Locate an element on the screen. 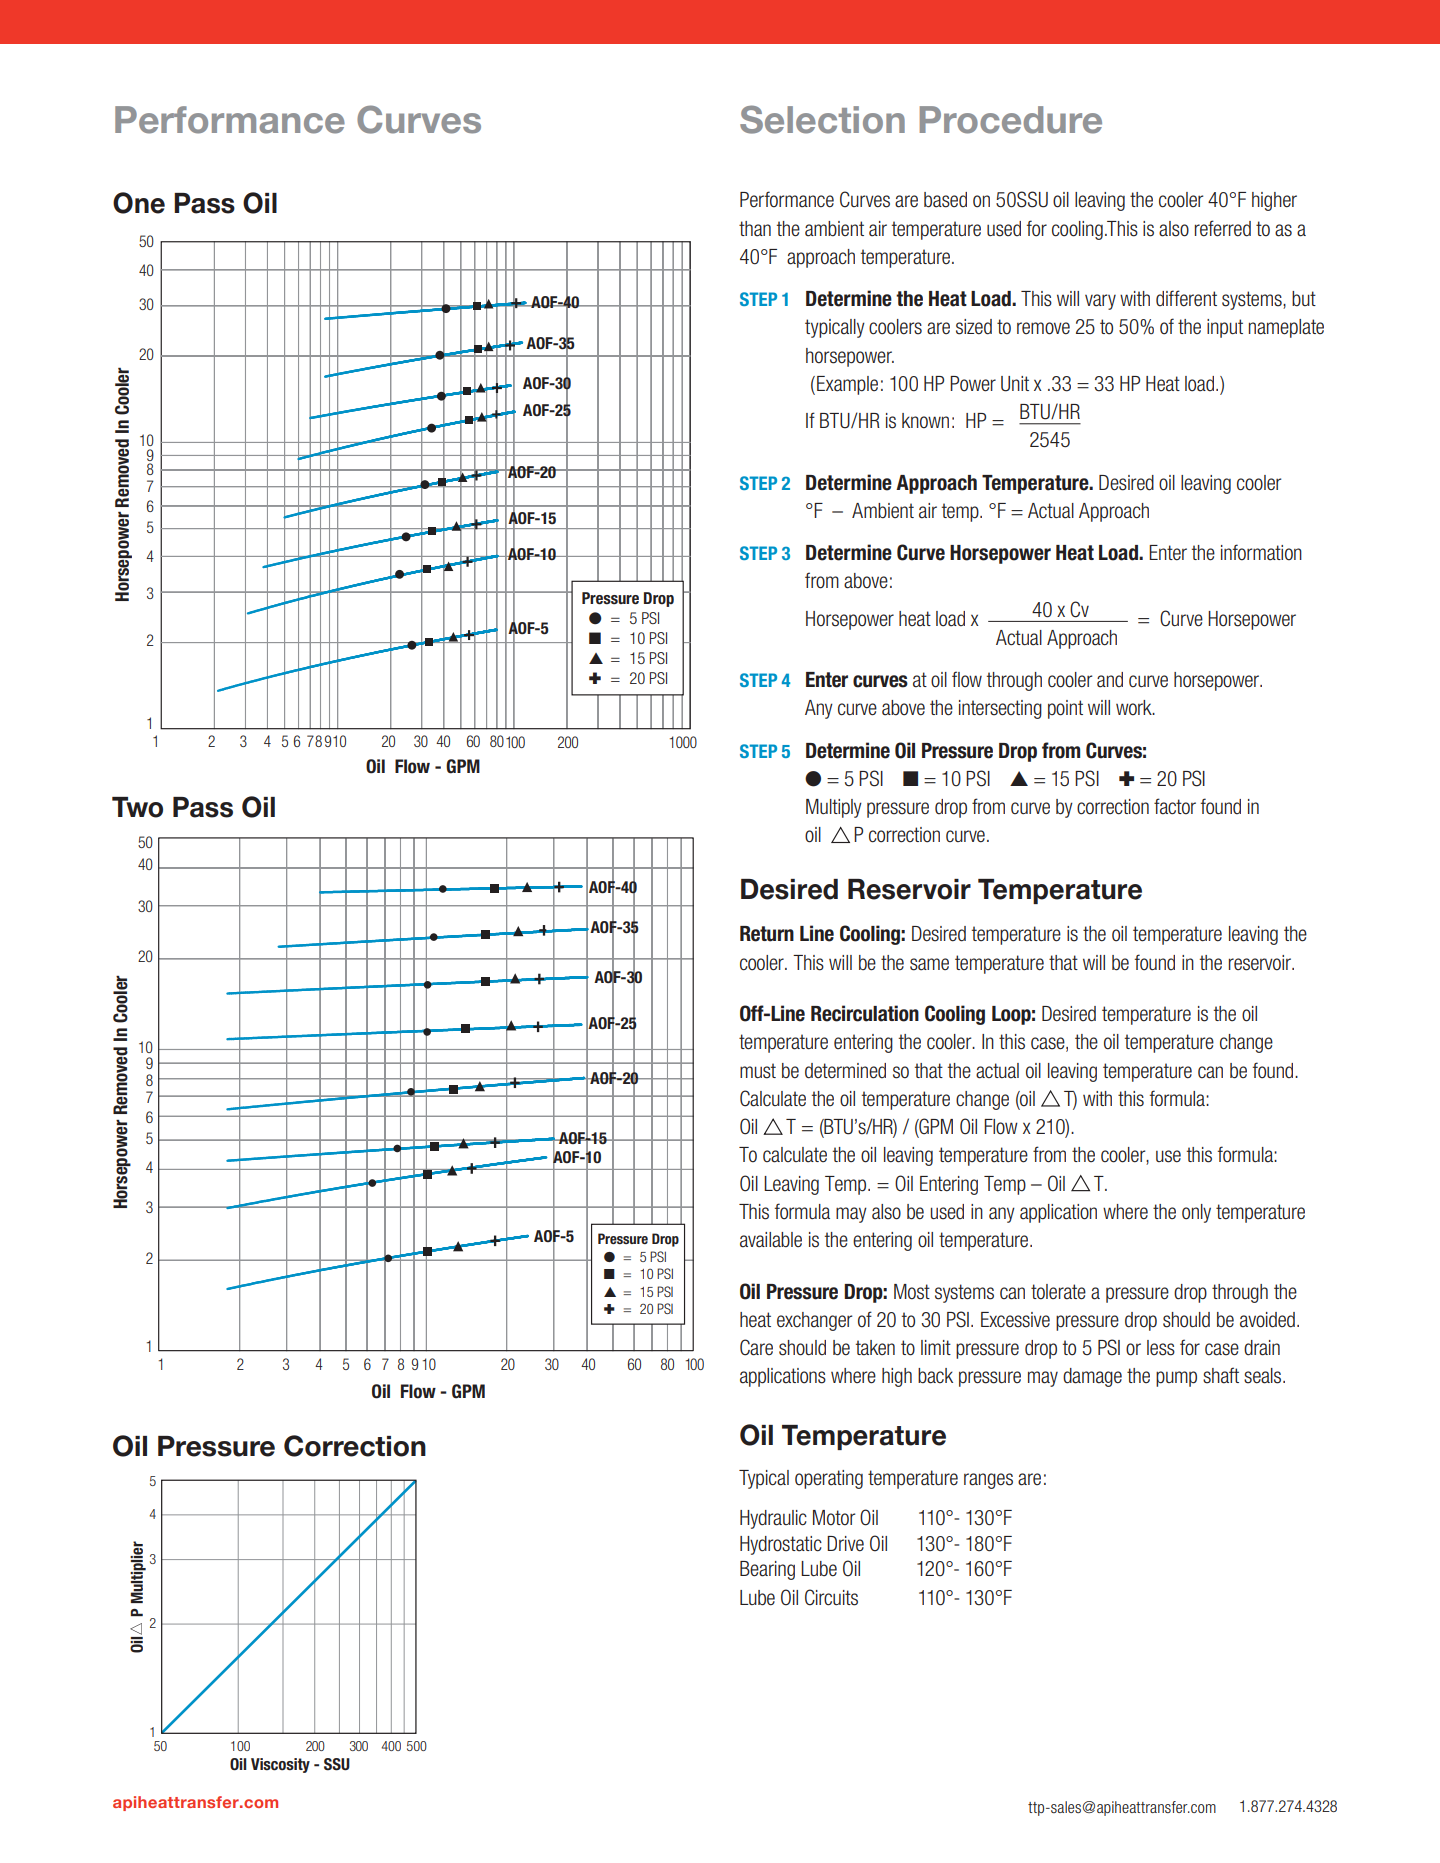  Viscosity is located at coordinates (280, 1765).
